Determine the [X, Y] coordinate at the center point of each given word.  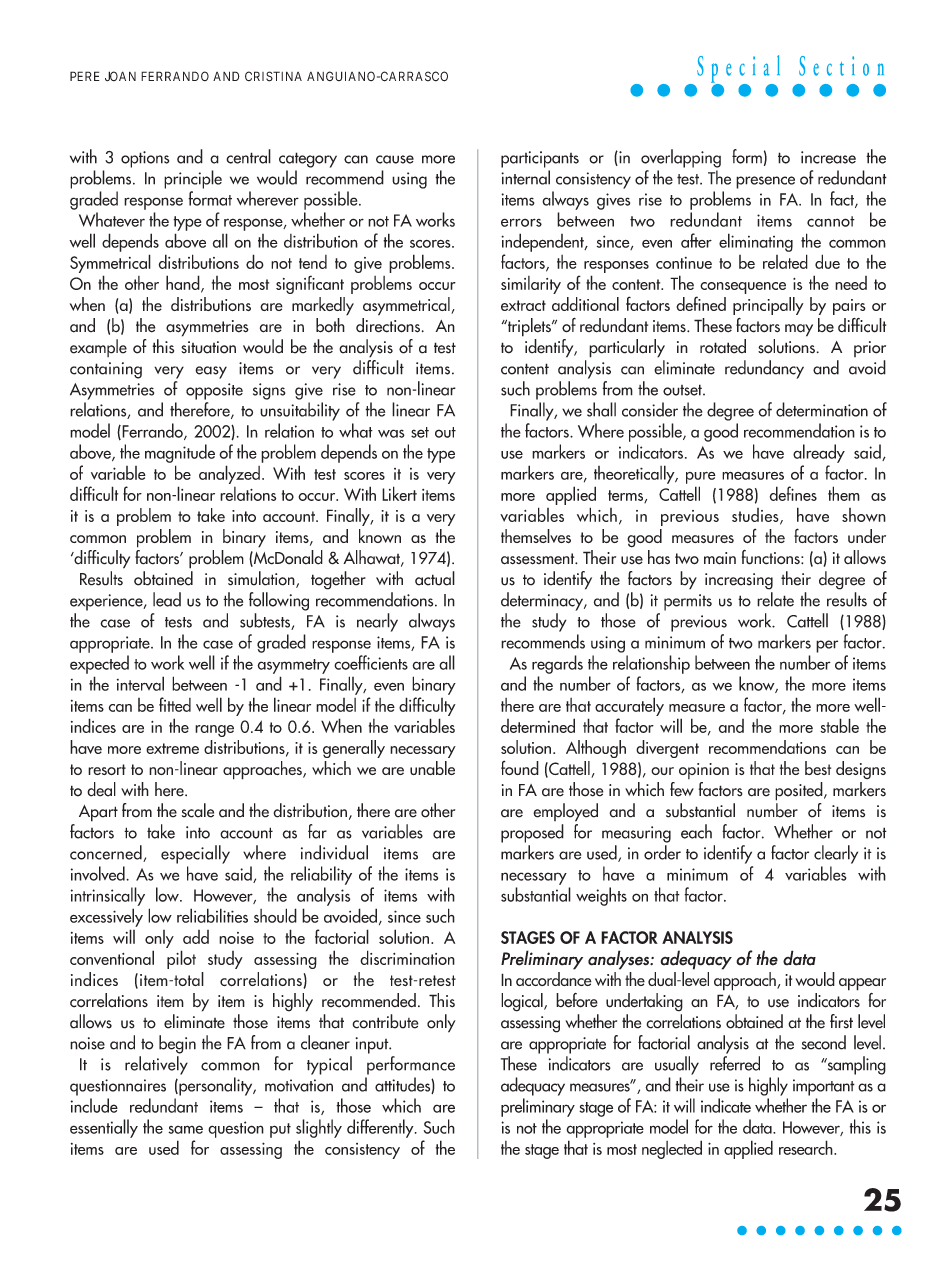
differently [381, 1128]
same [185, 1129]
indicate [726, 1105]
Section [841, 66]
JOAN [120, 76]
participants [540, 159]
